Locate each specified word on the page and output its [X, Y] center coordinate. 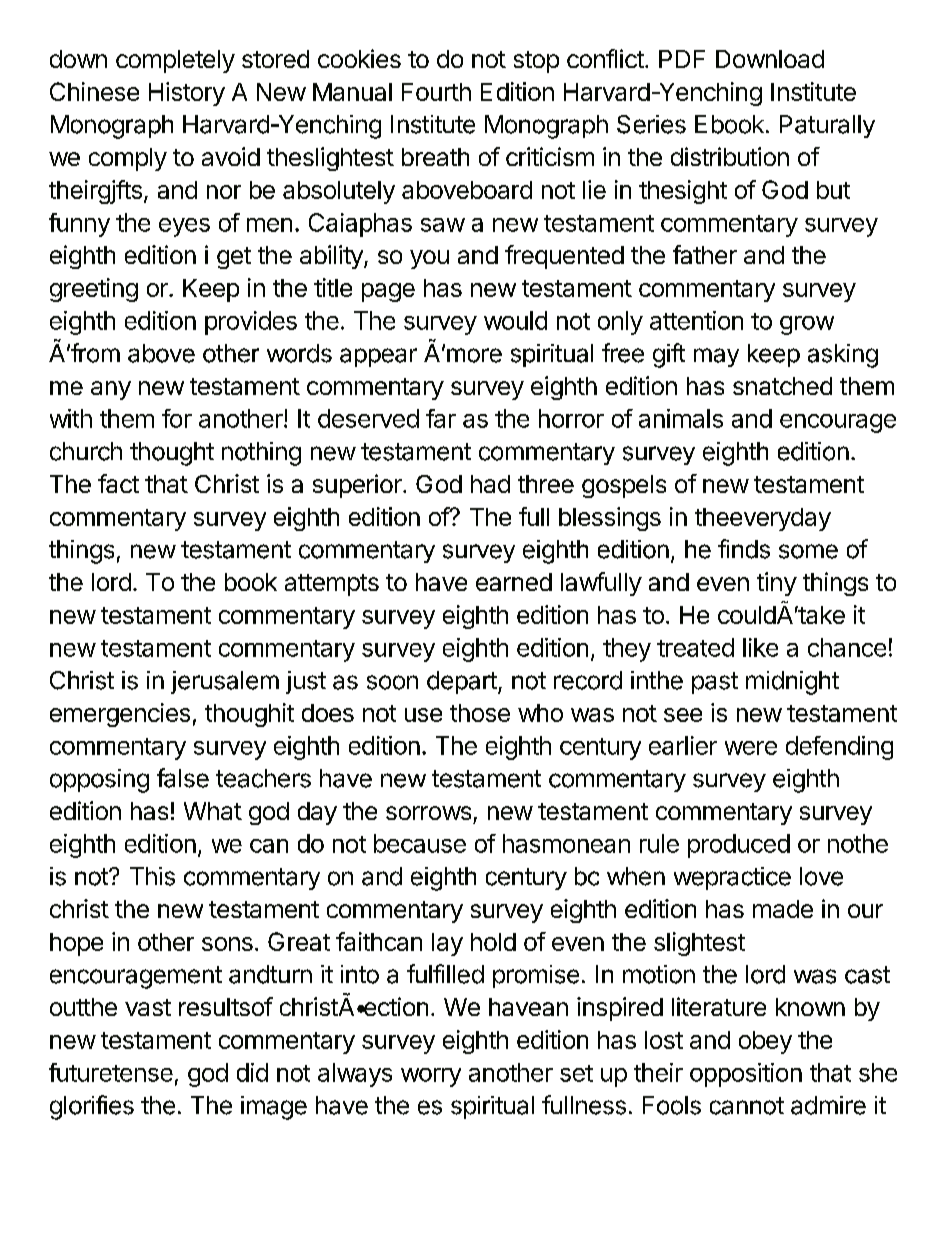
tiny [777, 584]
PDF [682, 59]
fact [118, 483]
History [187, 94]
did [252, 1072]
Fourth [436, 92]
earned [514, 582]
